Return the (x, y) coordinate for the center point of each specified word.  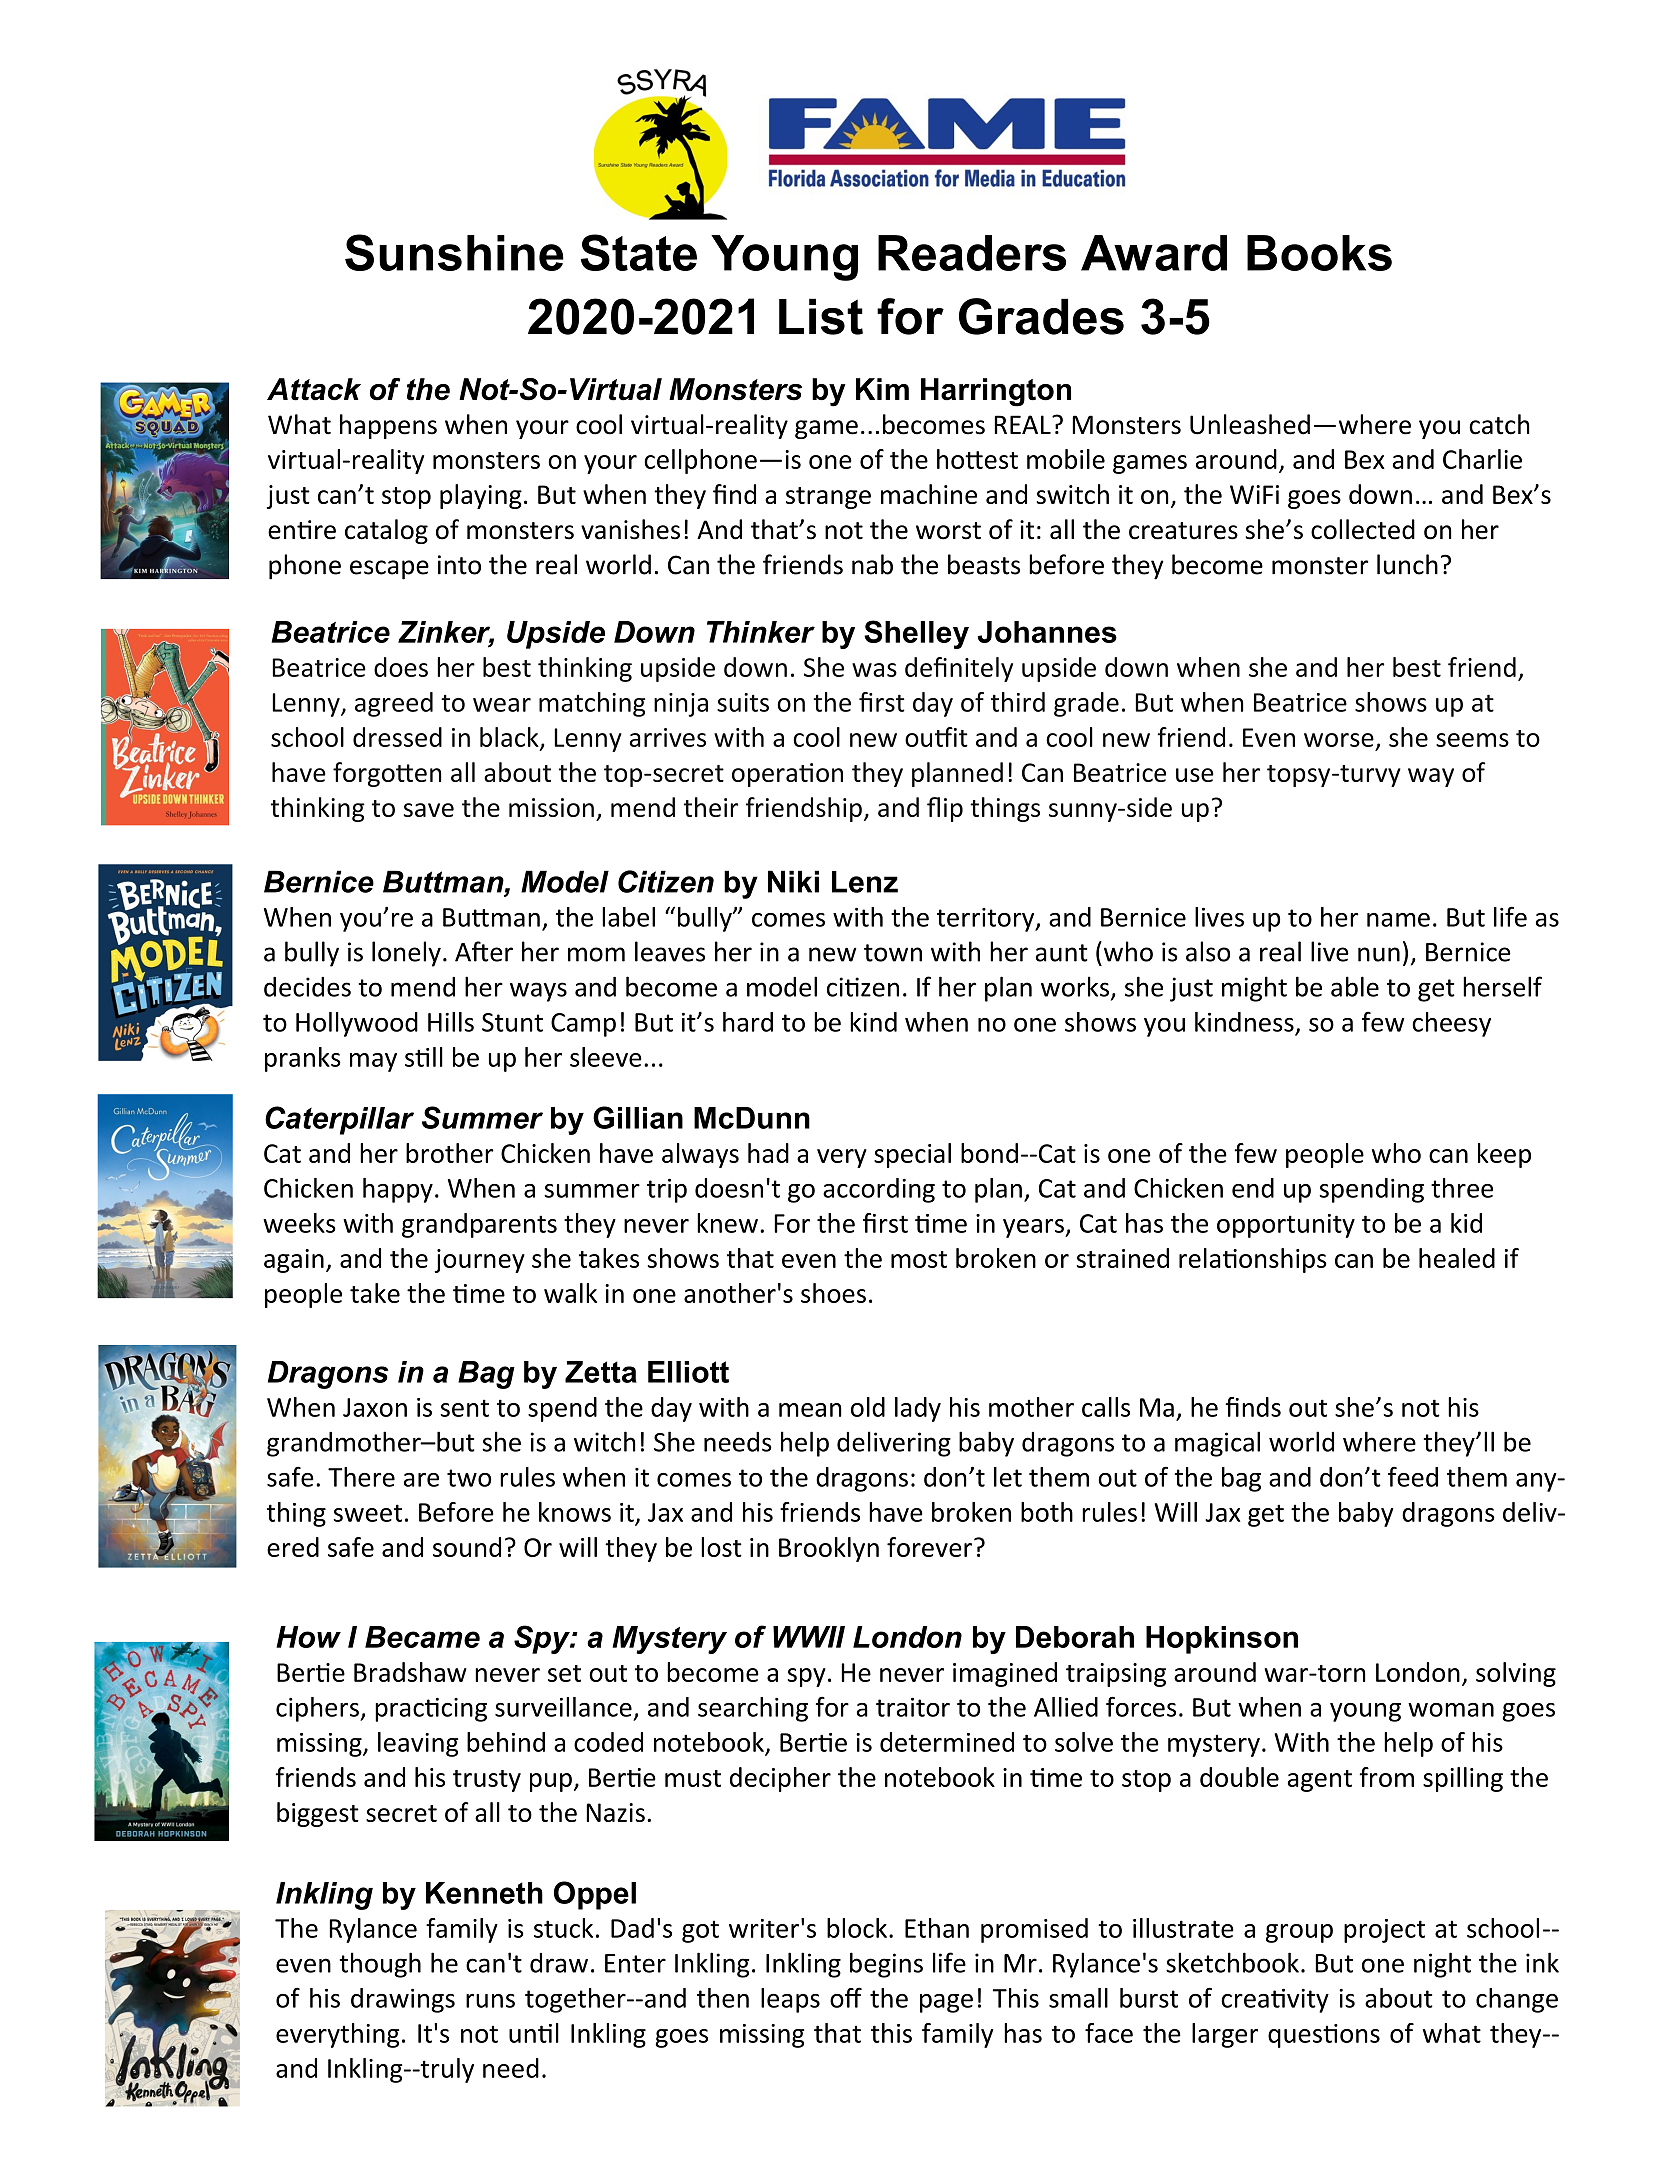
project (1384, 1931)
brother (449, 1153)
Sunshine (454, 252)
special (912, 1155)
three (1462, 1188)
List (821, 316)
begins (886, 1965)
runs (490, 2001)
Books (1319, 253)
